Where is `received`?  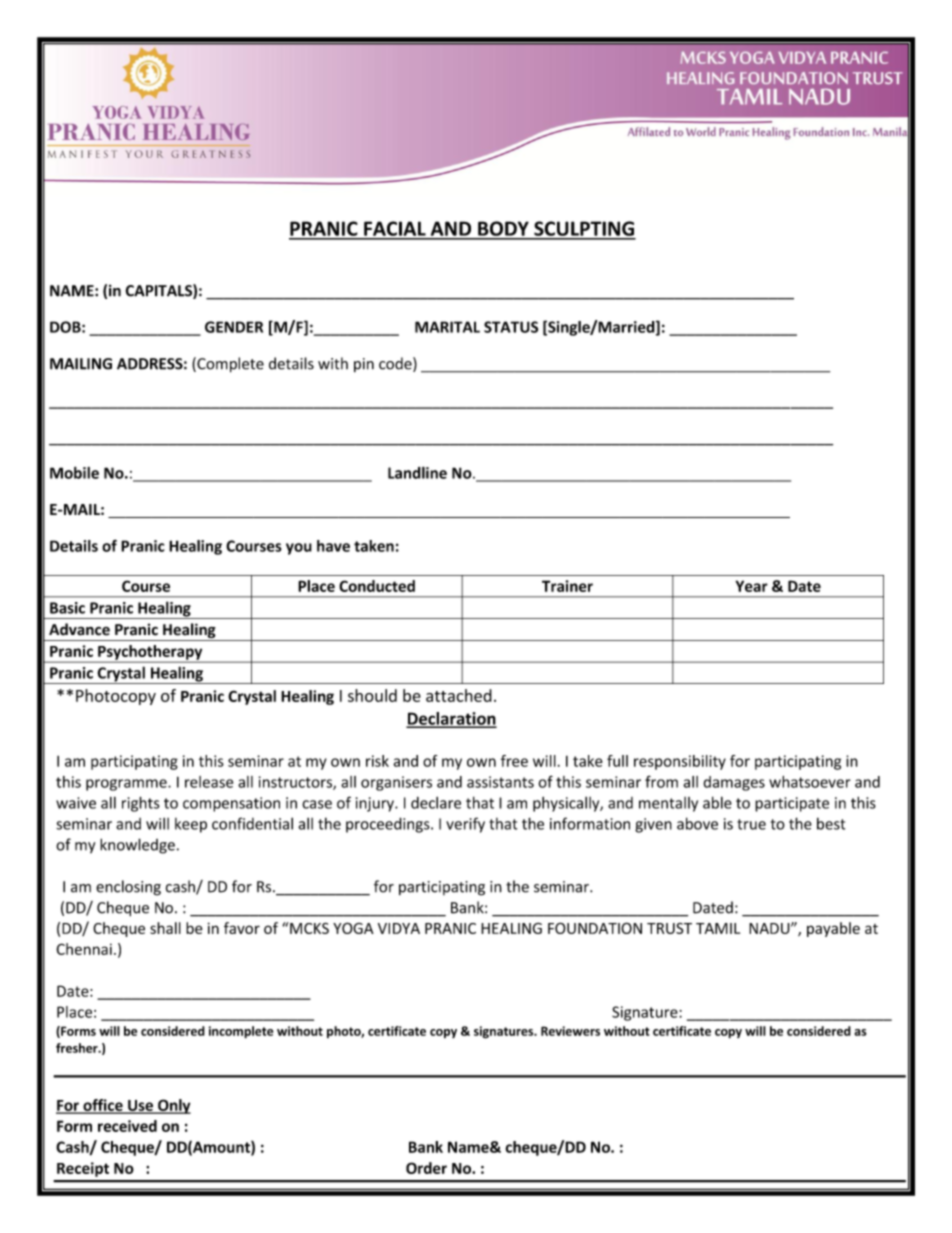
received is located at coordinates (127, 1126).
